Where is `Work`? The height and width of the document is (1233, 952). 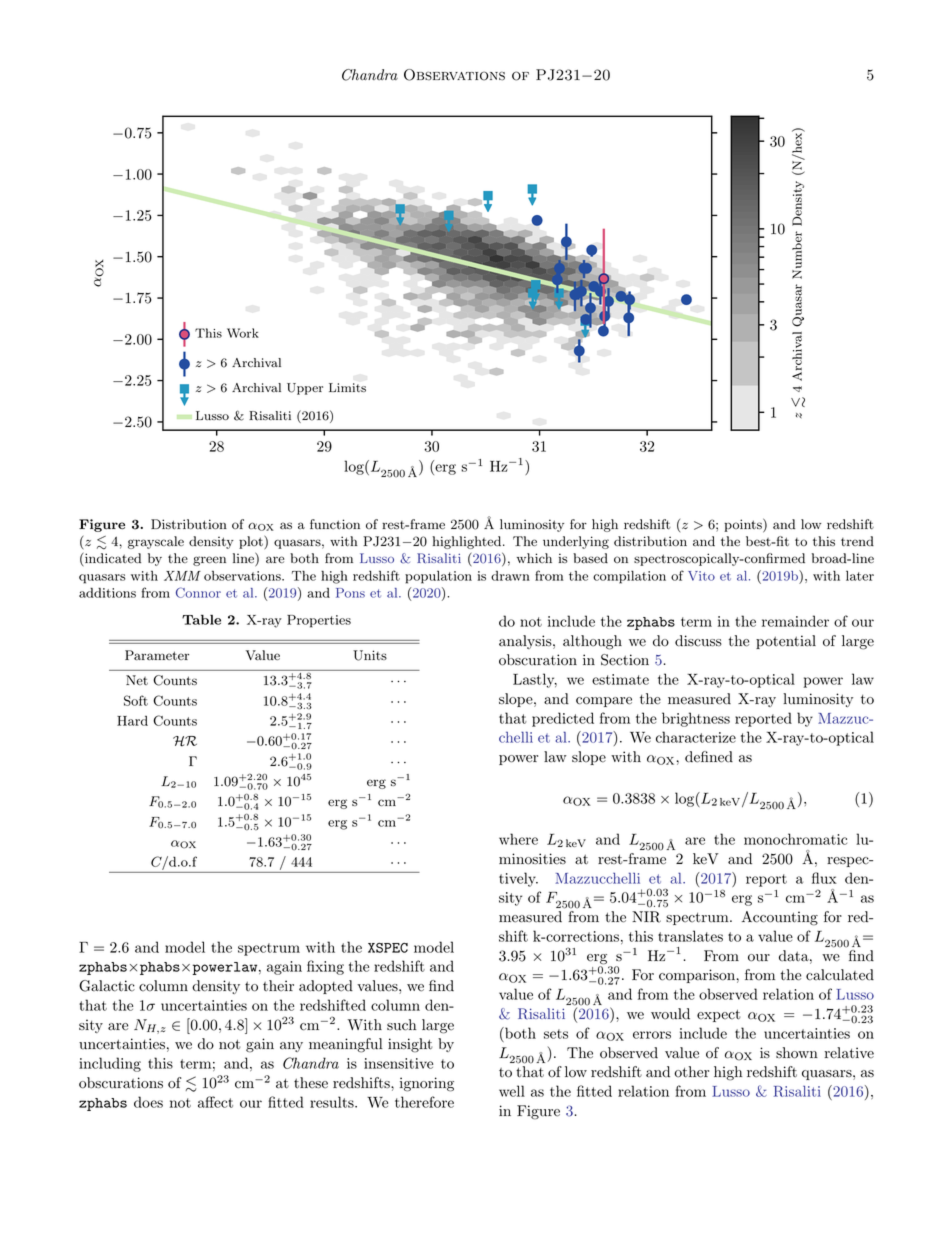 Work is located at coordinates (243, 333).
